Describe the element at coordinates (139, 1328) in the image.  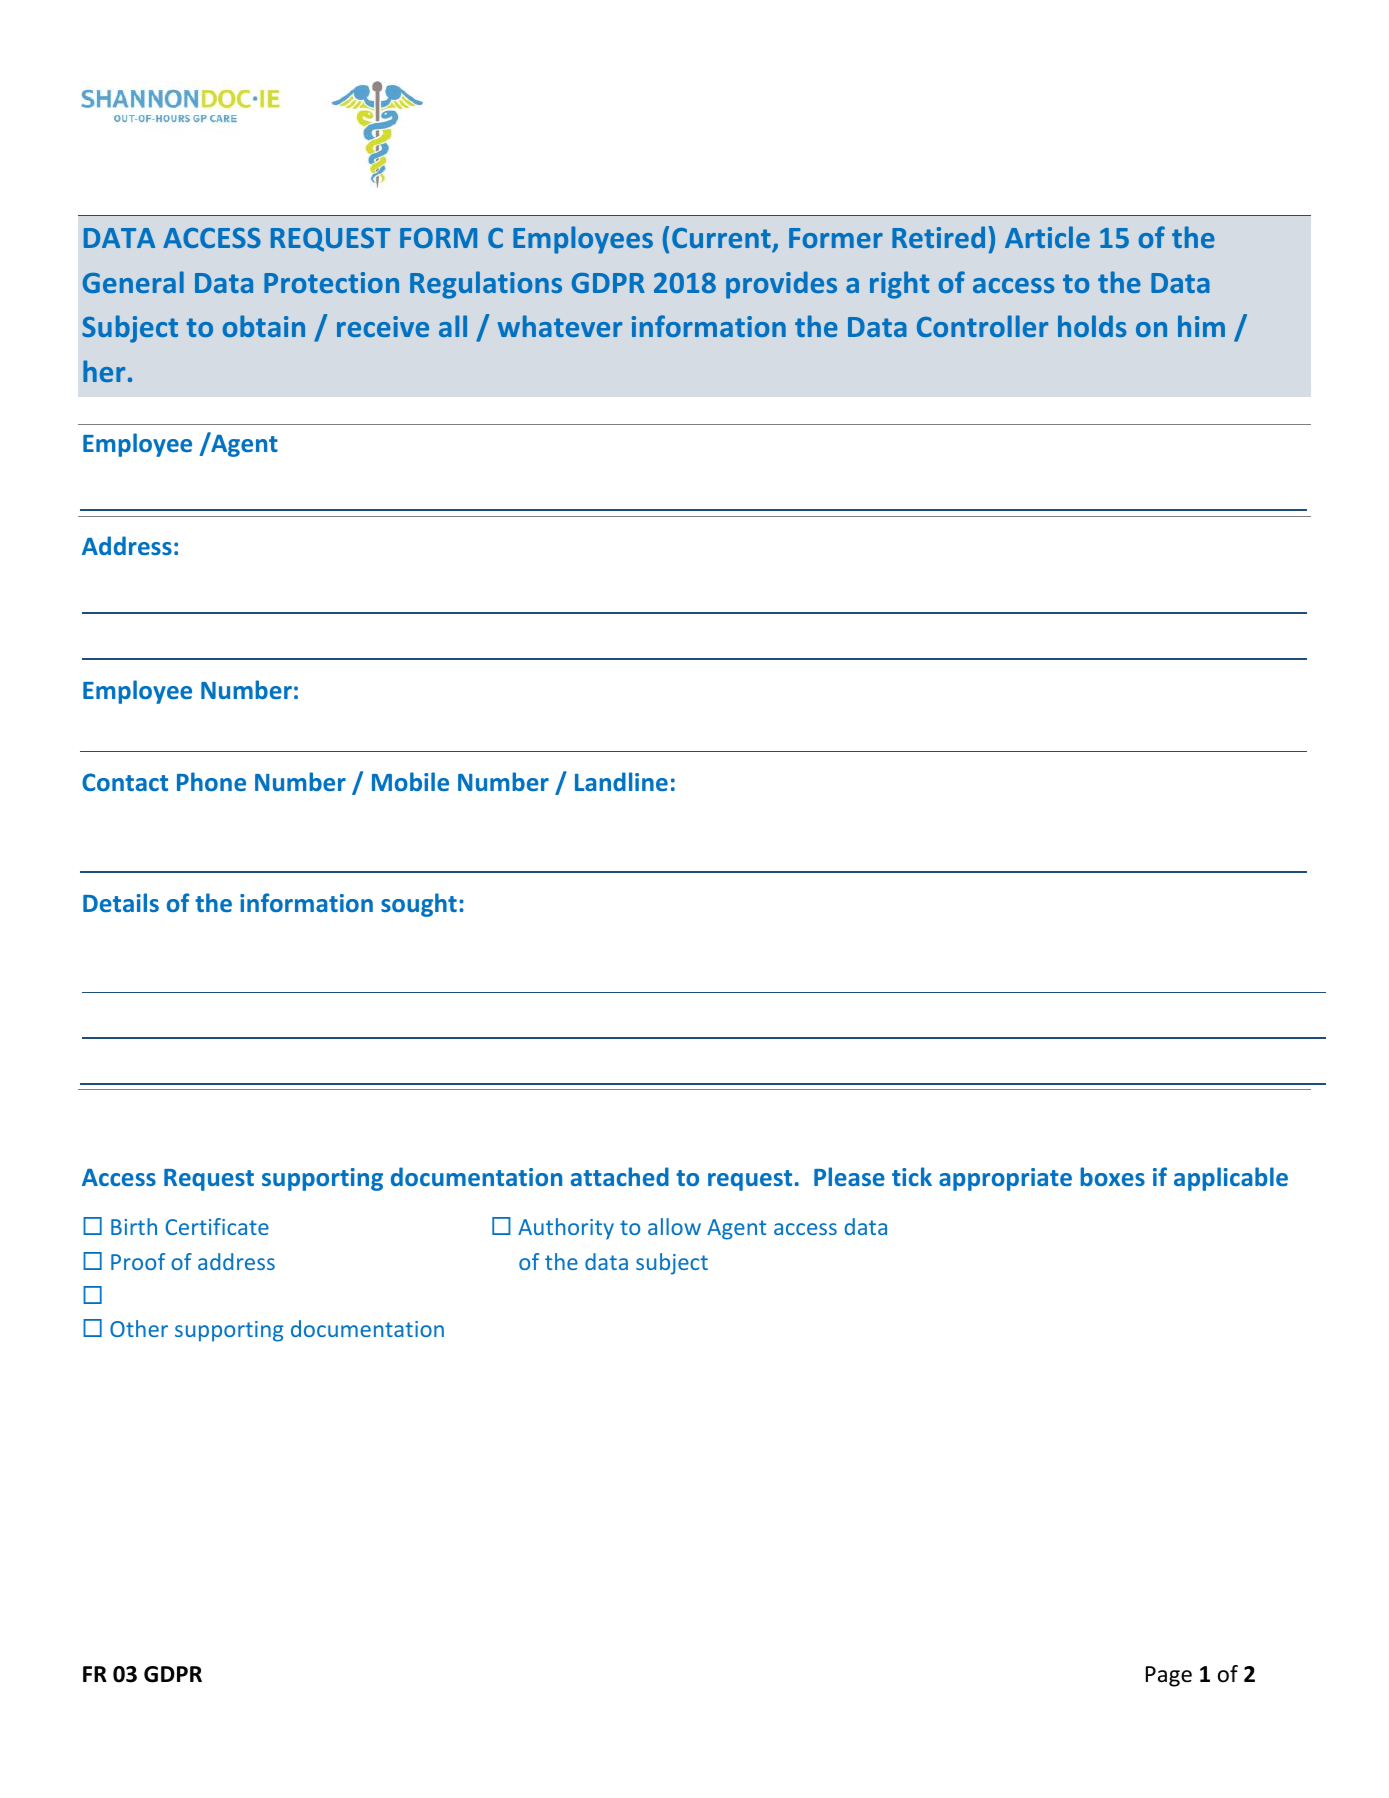
I see `Other` at that location.
